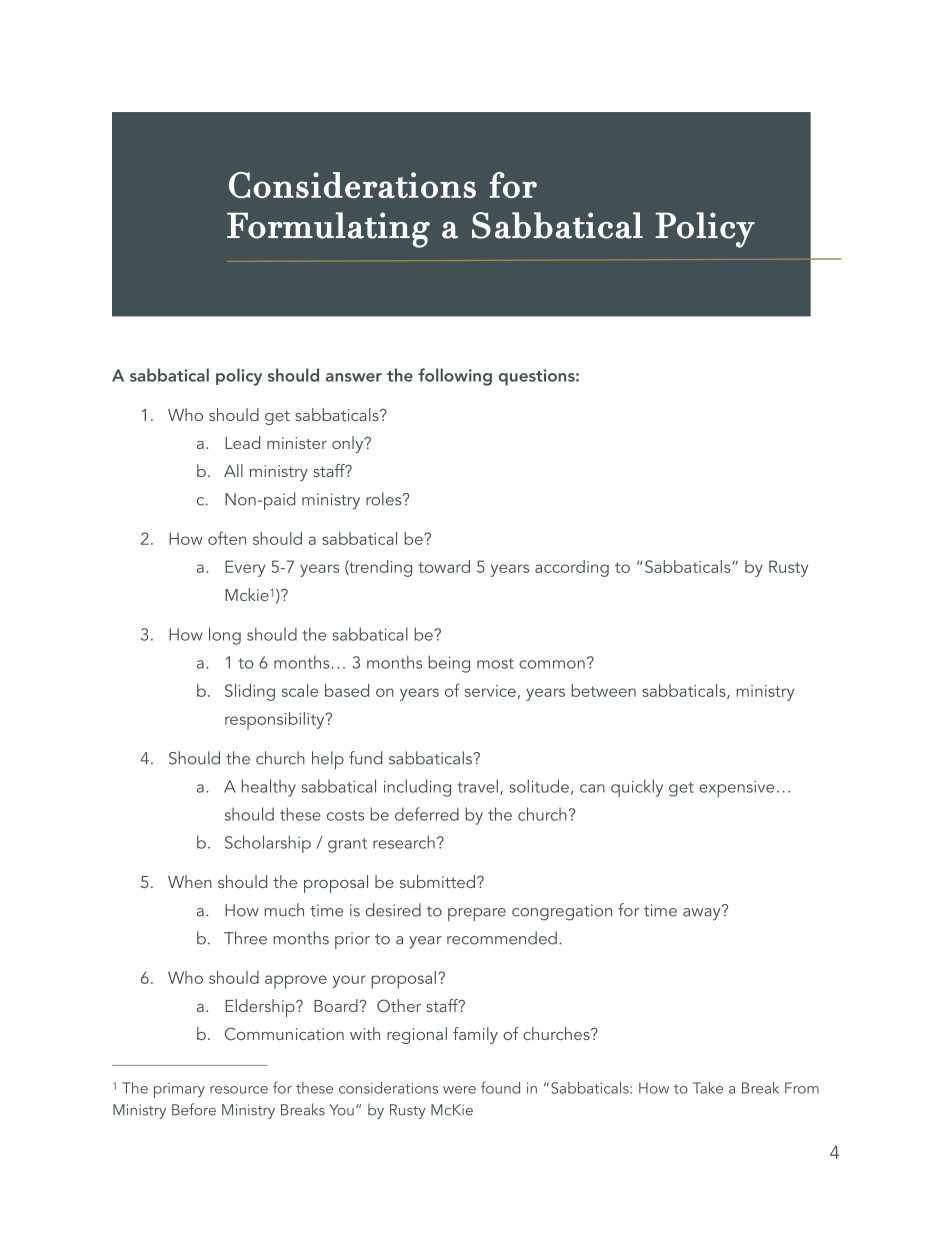 This screenshot has height=1233, width=952. I want to click on according, so click(572, 568).
